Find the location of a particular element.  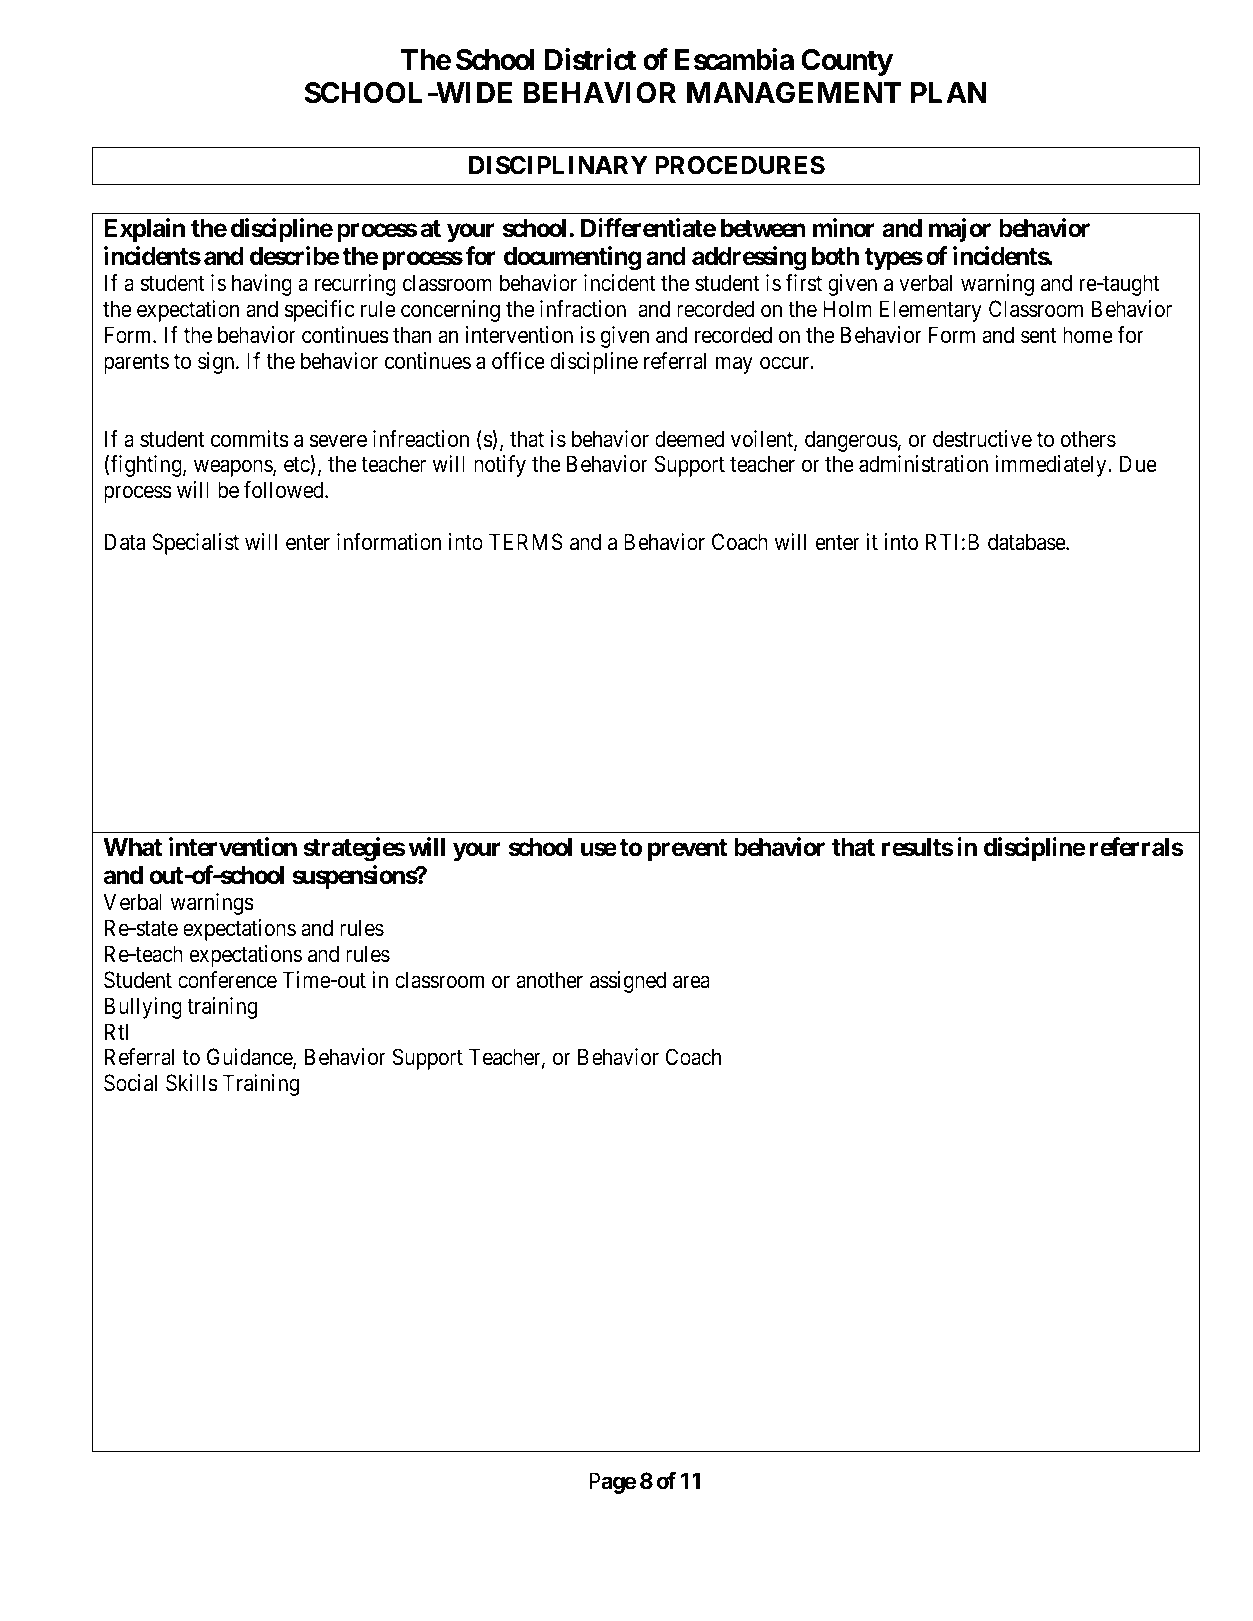

deemed is located at coordinates (689, 439).
